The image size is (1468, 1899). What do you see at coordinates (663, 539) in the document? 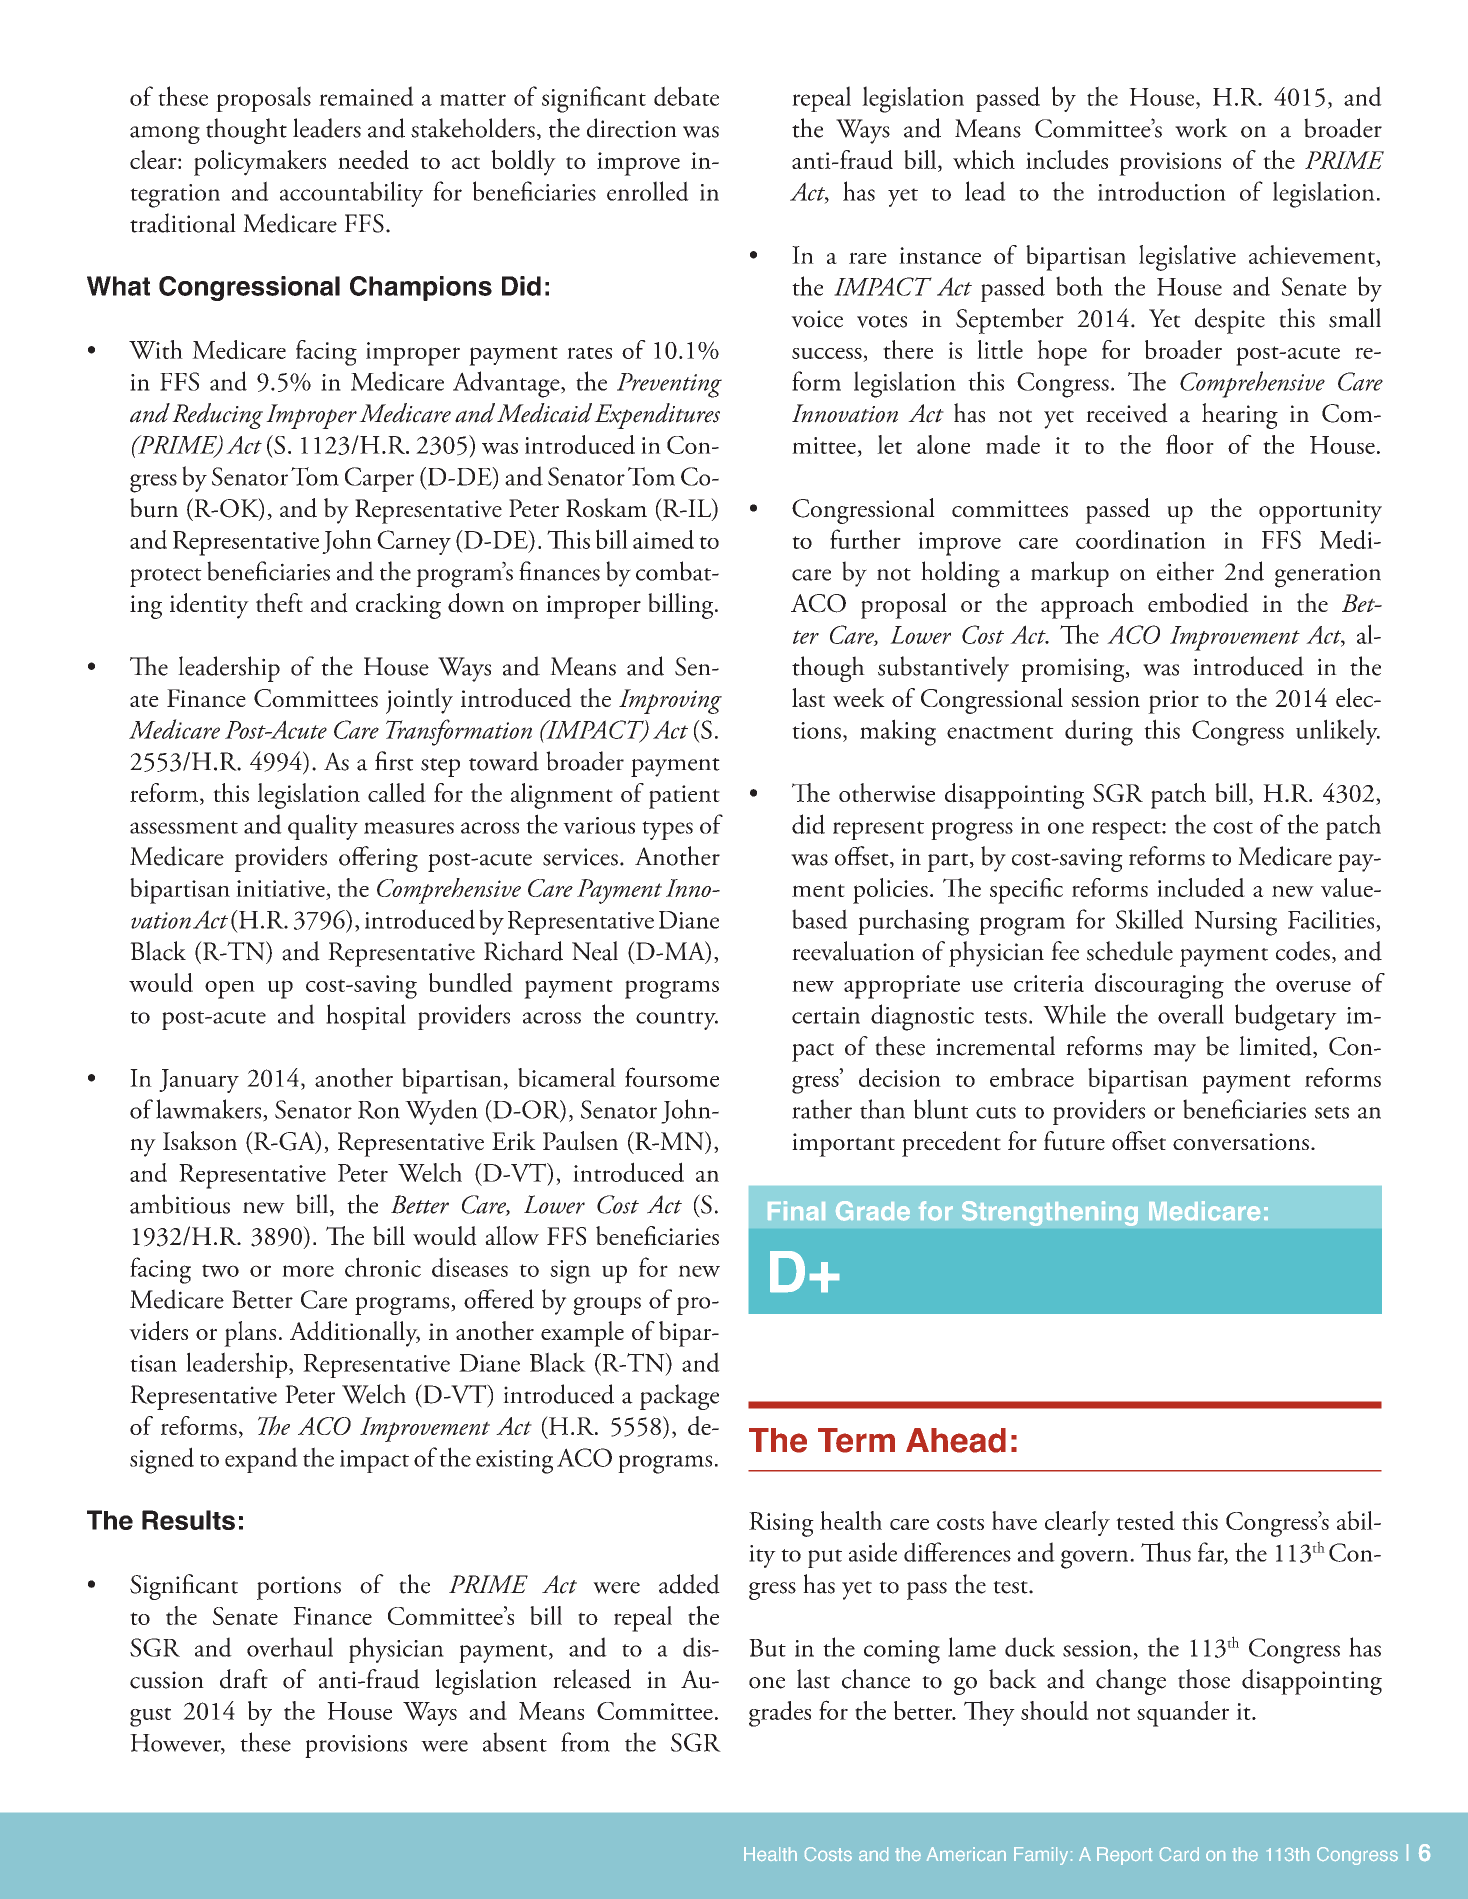
I see `aimed` at bounding box center [663, 539].
